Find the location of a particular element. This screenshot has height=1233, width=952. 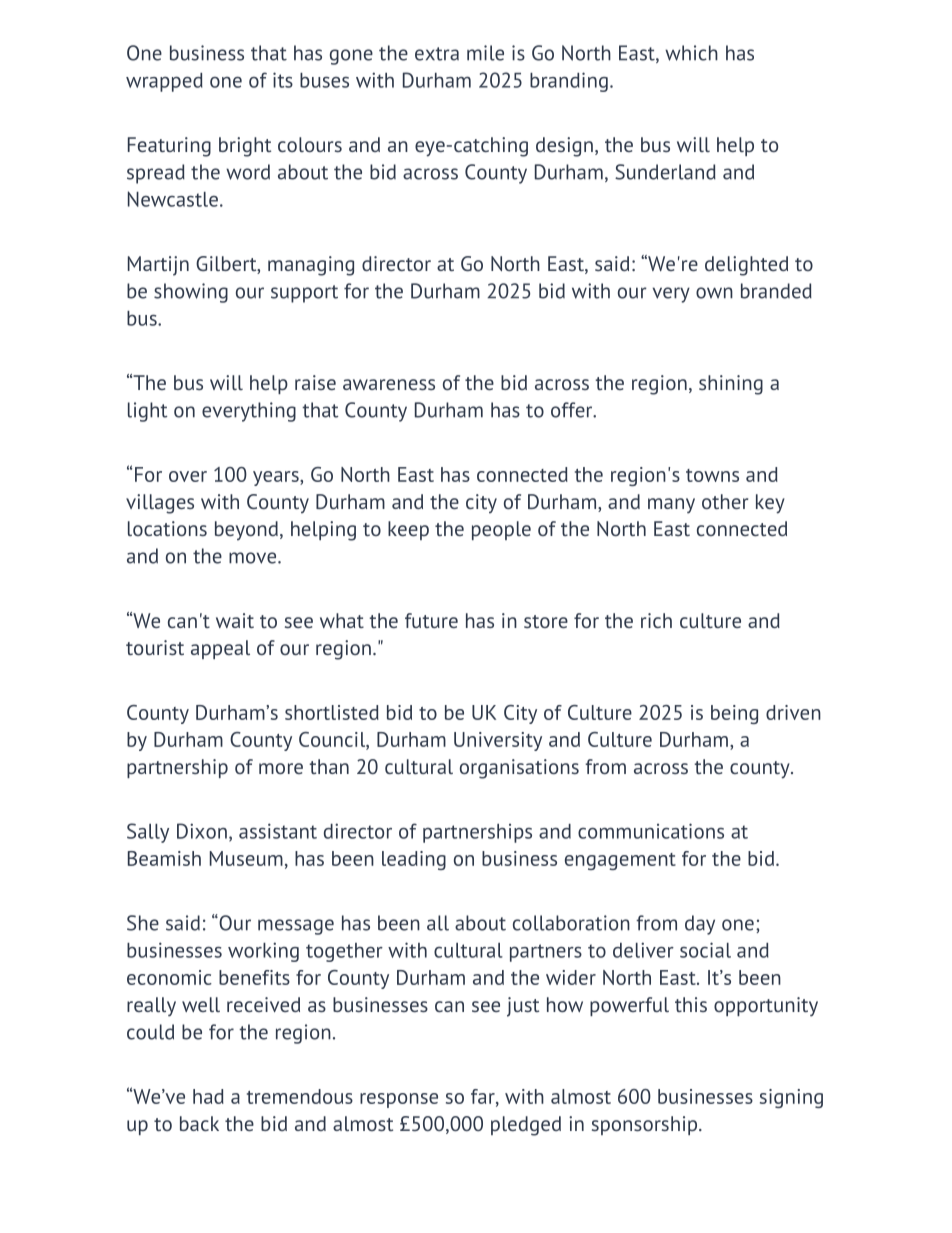

which is located at coordinates (691, 53).
